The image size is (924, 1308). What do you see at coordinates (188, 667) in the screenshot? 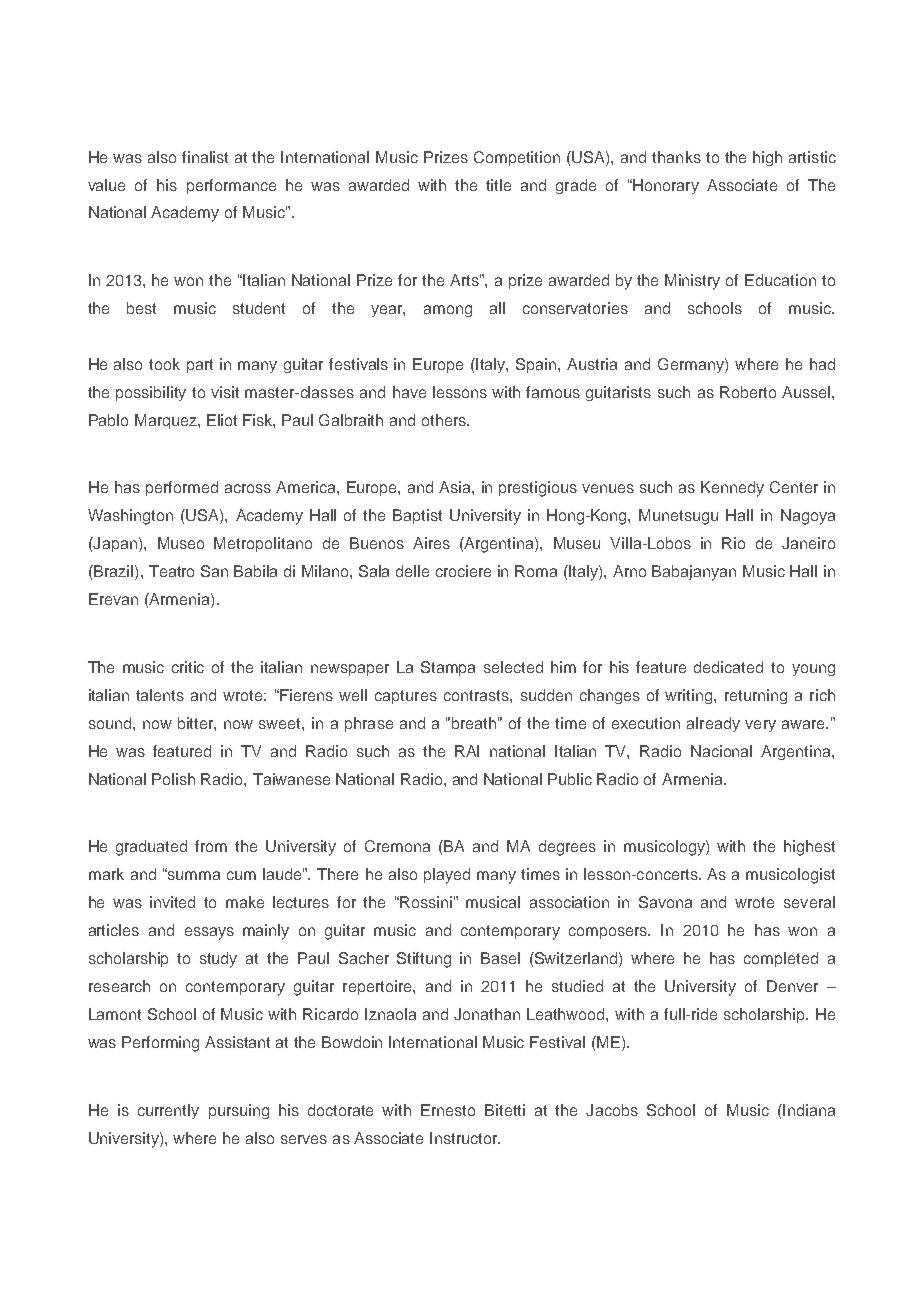
I see `critic` at bounding box center [188, 667].
